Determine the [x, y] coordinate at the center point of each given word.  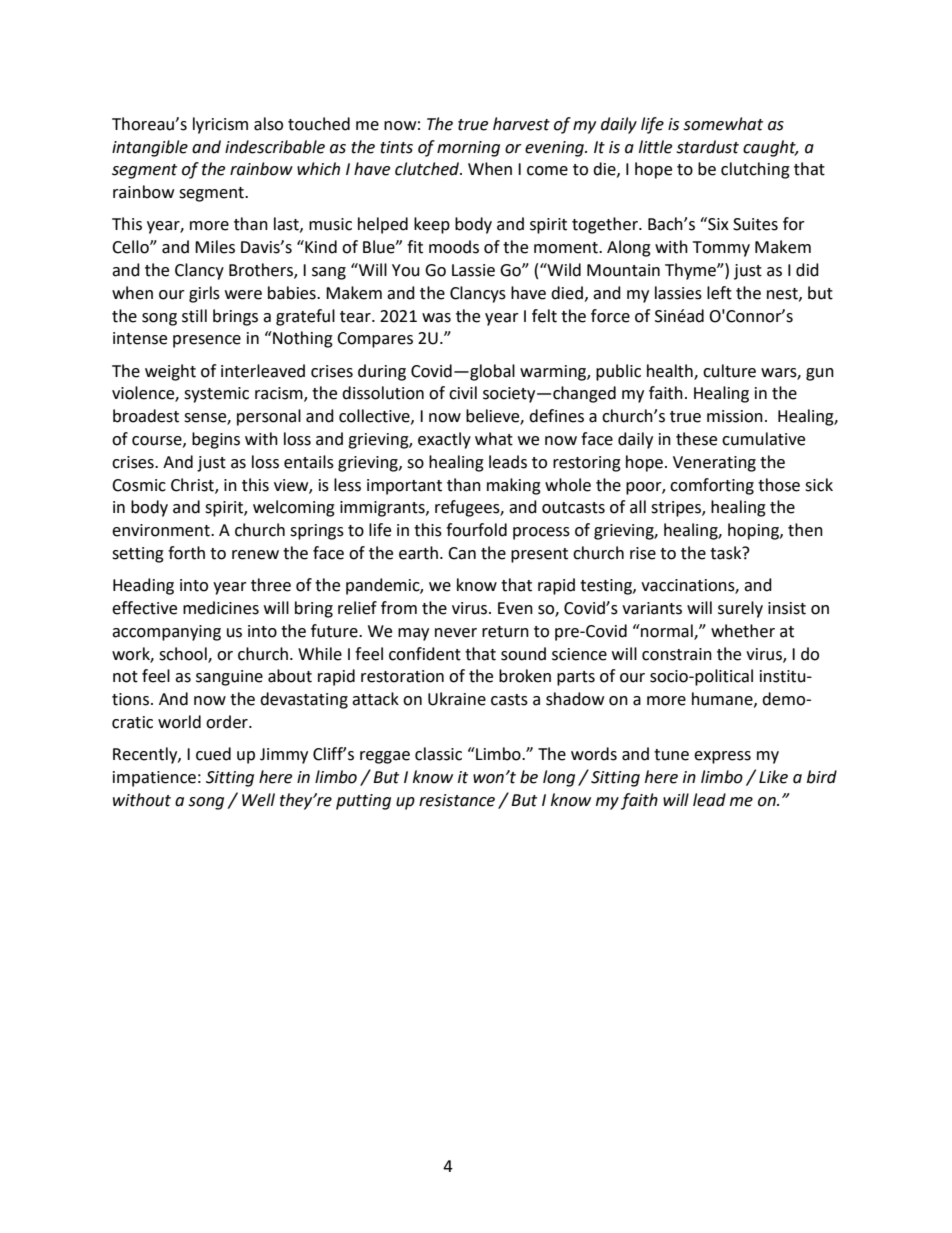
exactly [444, 440]
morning [468, 149]
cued [213, 754]
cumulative [763, 439]
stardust [707, 147]
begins [216, 440]
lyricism [220, 125]
